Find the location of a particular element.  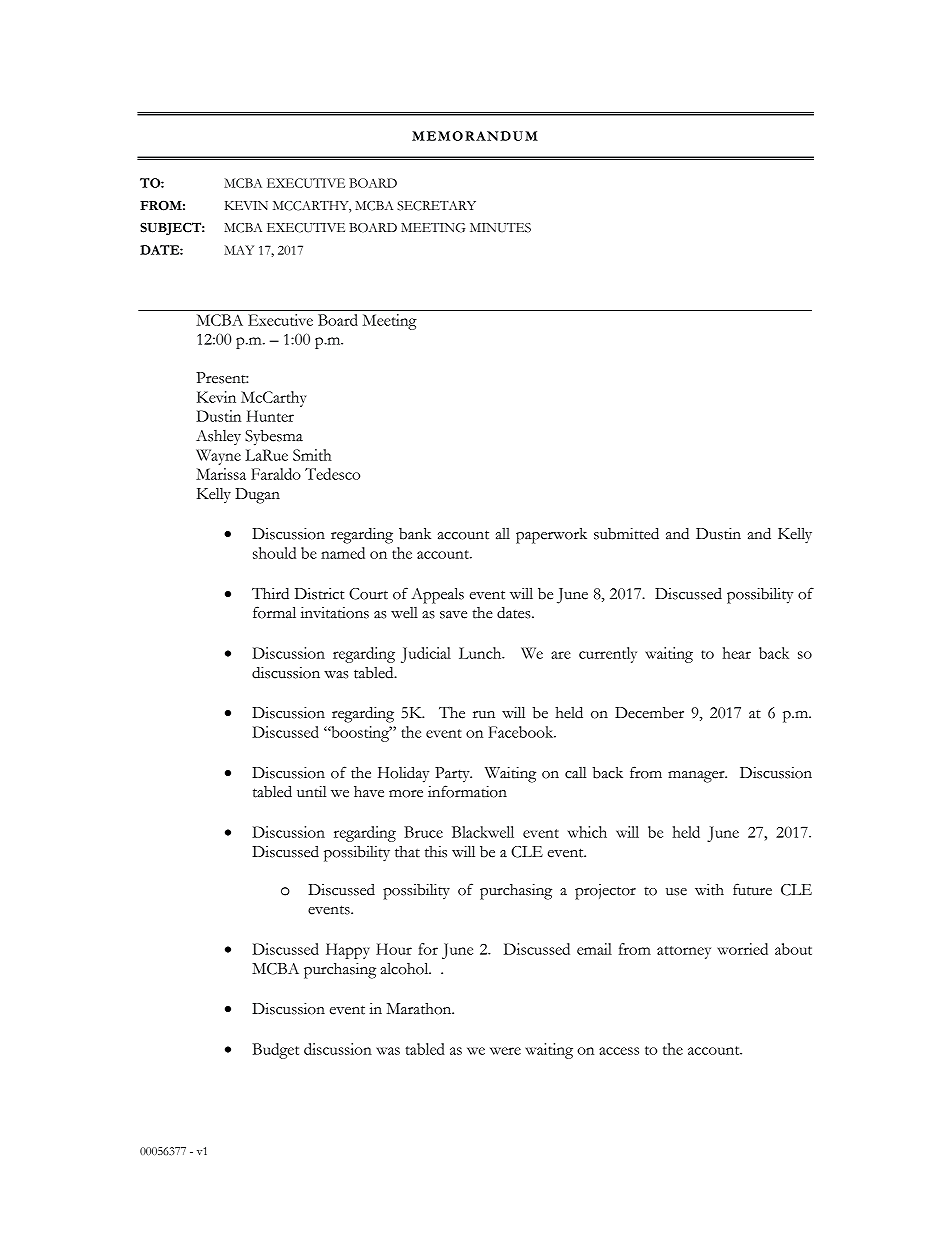

Budget is located at coordinates (275, 1051).
